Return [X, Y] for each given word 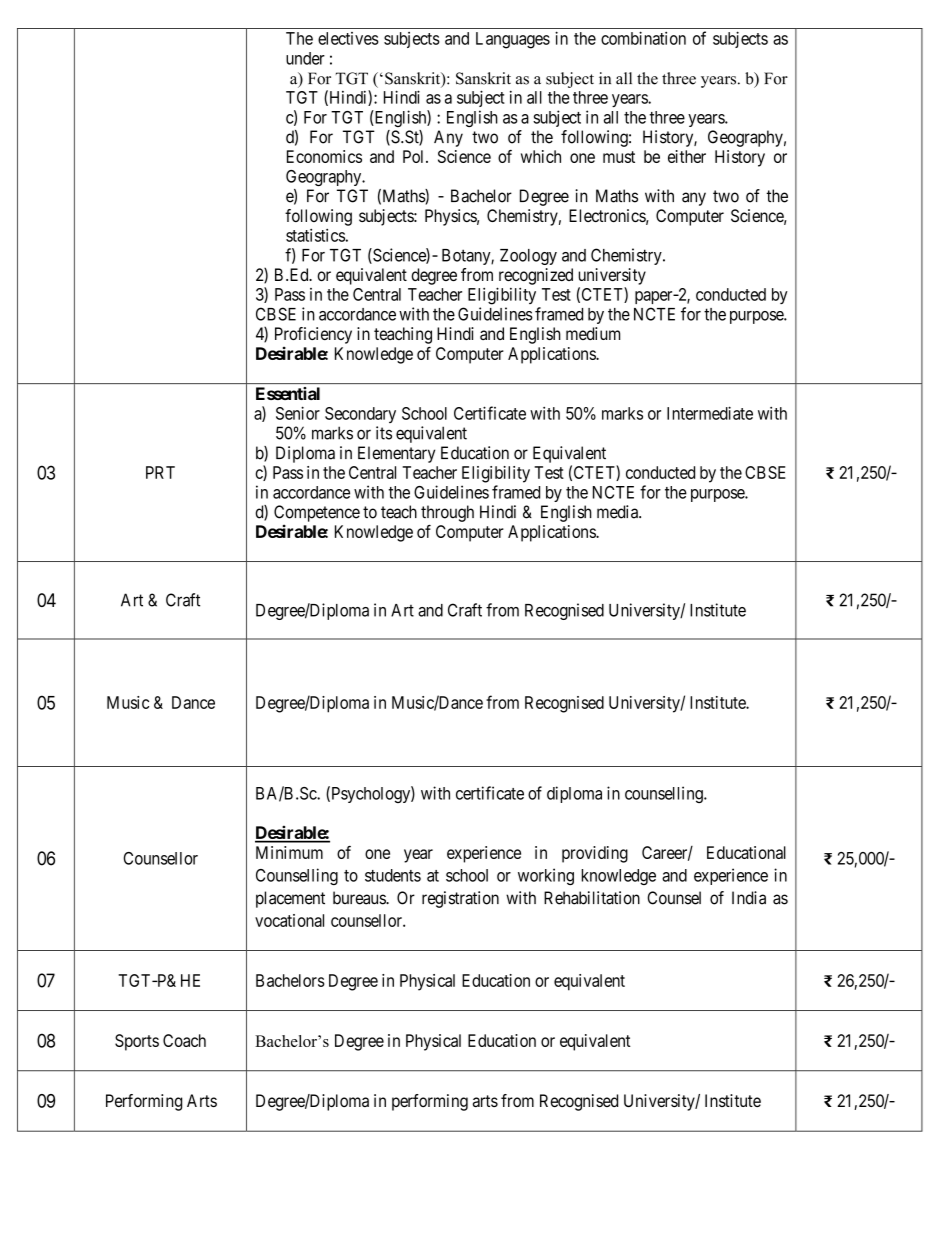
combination [643, 38]
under [305, 58]
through [447, 513]
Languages [513, 40]
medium [593, 333]
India [749, 898]
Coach [184, 1040]
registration [460, 899]
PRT [160, 472]
